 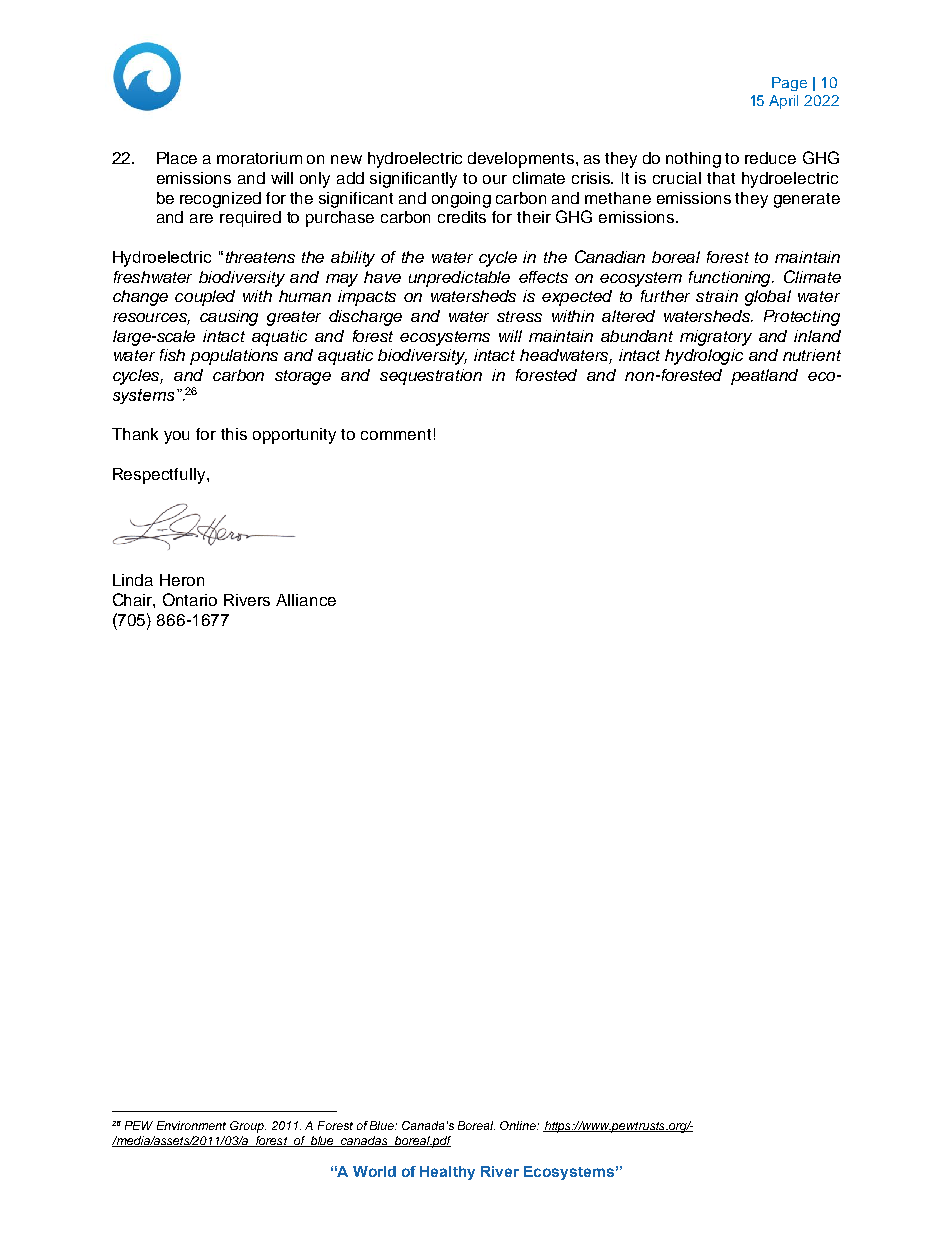 What do you see at coordinates (519, 1125) in the document?
I see `Online` at bounding box center [519, 1125].
